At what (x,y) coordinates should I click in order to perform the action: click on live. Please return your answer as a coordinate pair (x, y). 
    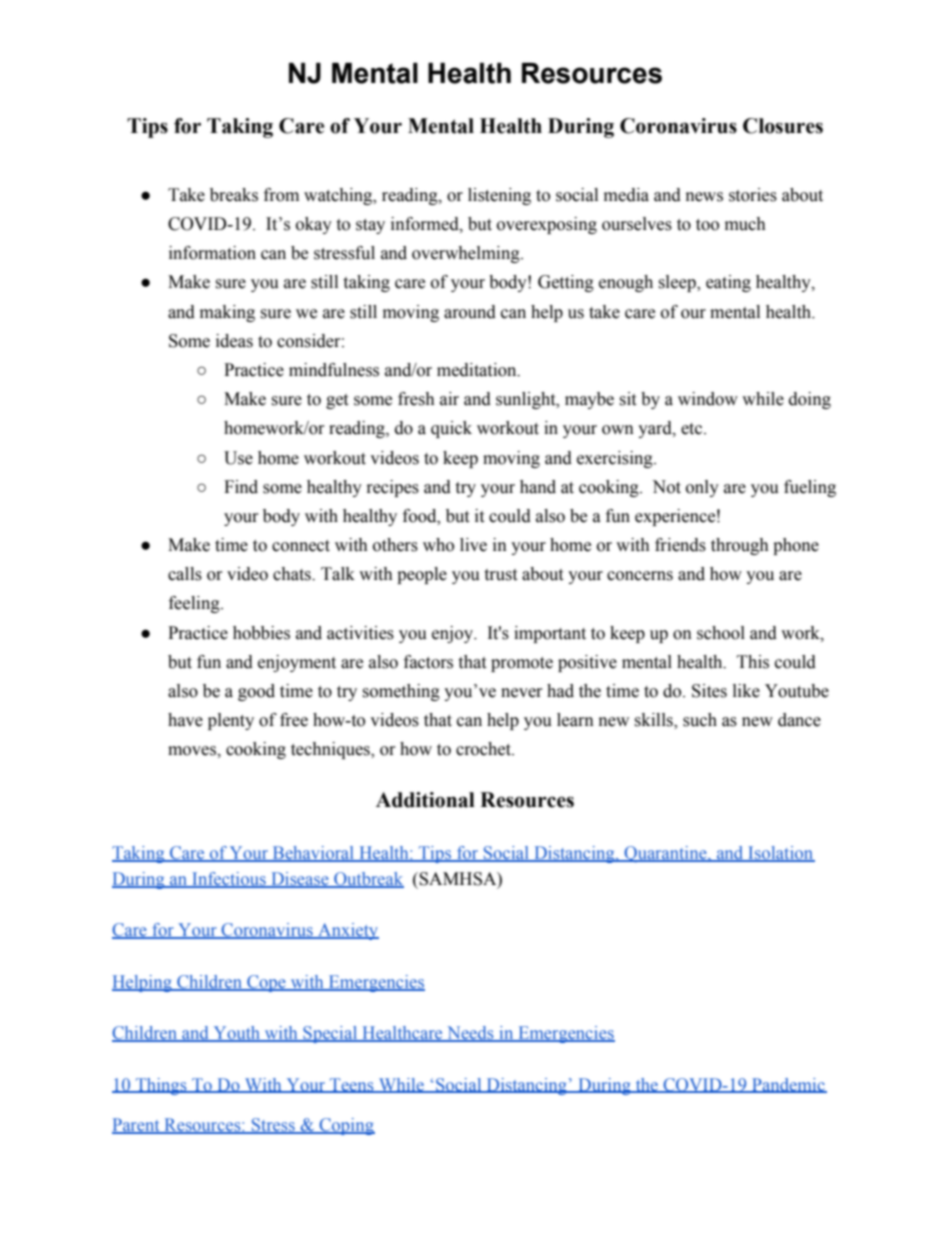
    Looking at the image, I should click on (473, 545).
